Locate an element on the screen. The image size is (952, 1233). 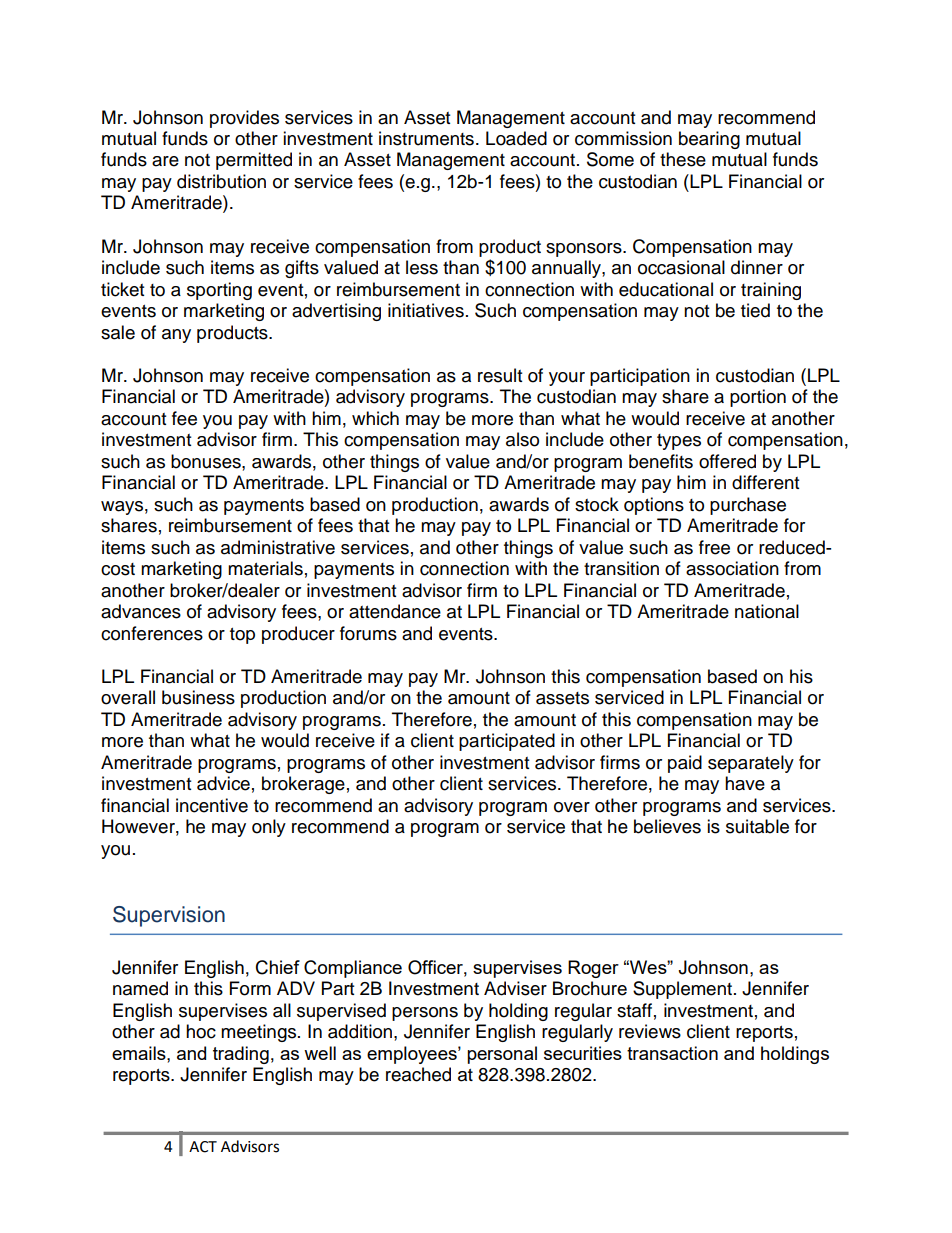
transaction is located at coordinates (672, 1053).
